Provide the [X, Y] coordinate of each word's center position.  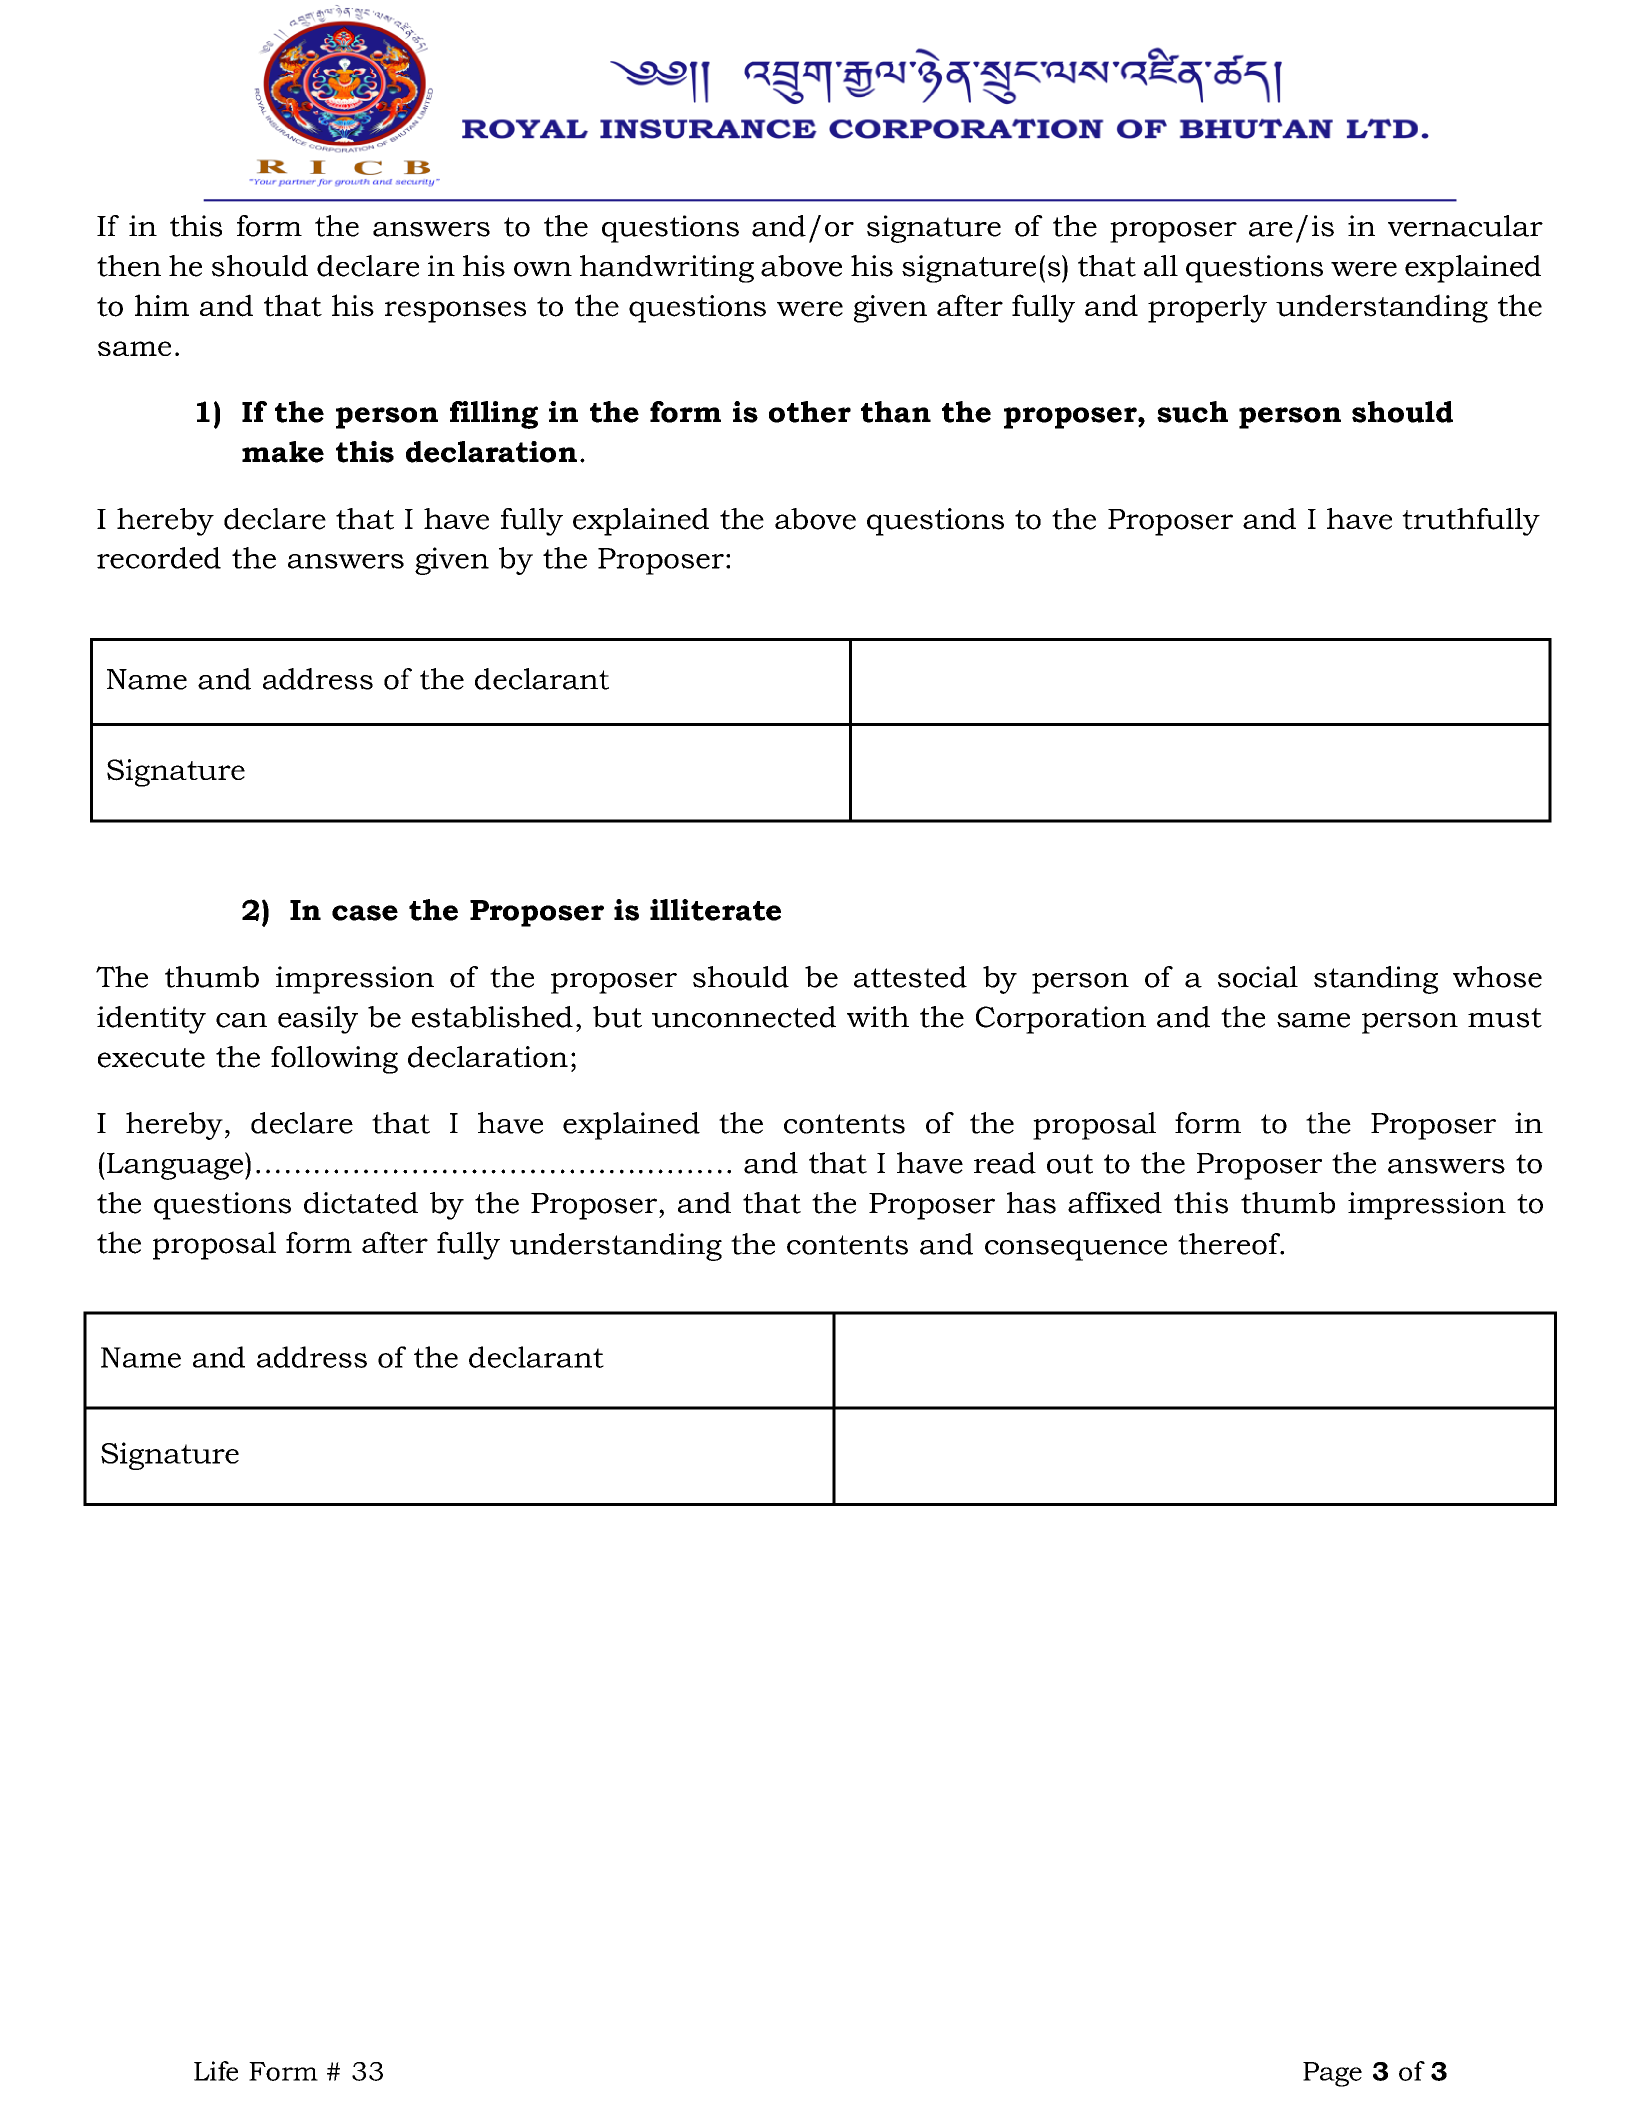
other [810, 412]
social [1258, 977]
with [878, 1017]
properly [1207, 308]
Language [175, 1166]
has [1031, 1203]
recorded [159, 558]
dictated [361, 1203]
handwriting [667, 269]
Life [216, 2071]
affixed [1115, 1203]
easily [318, 1020]
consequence [1076, 1250]
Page [1332, 2074]
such [1192, 412]
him [162, 305]
